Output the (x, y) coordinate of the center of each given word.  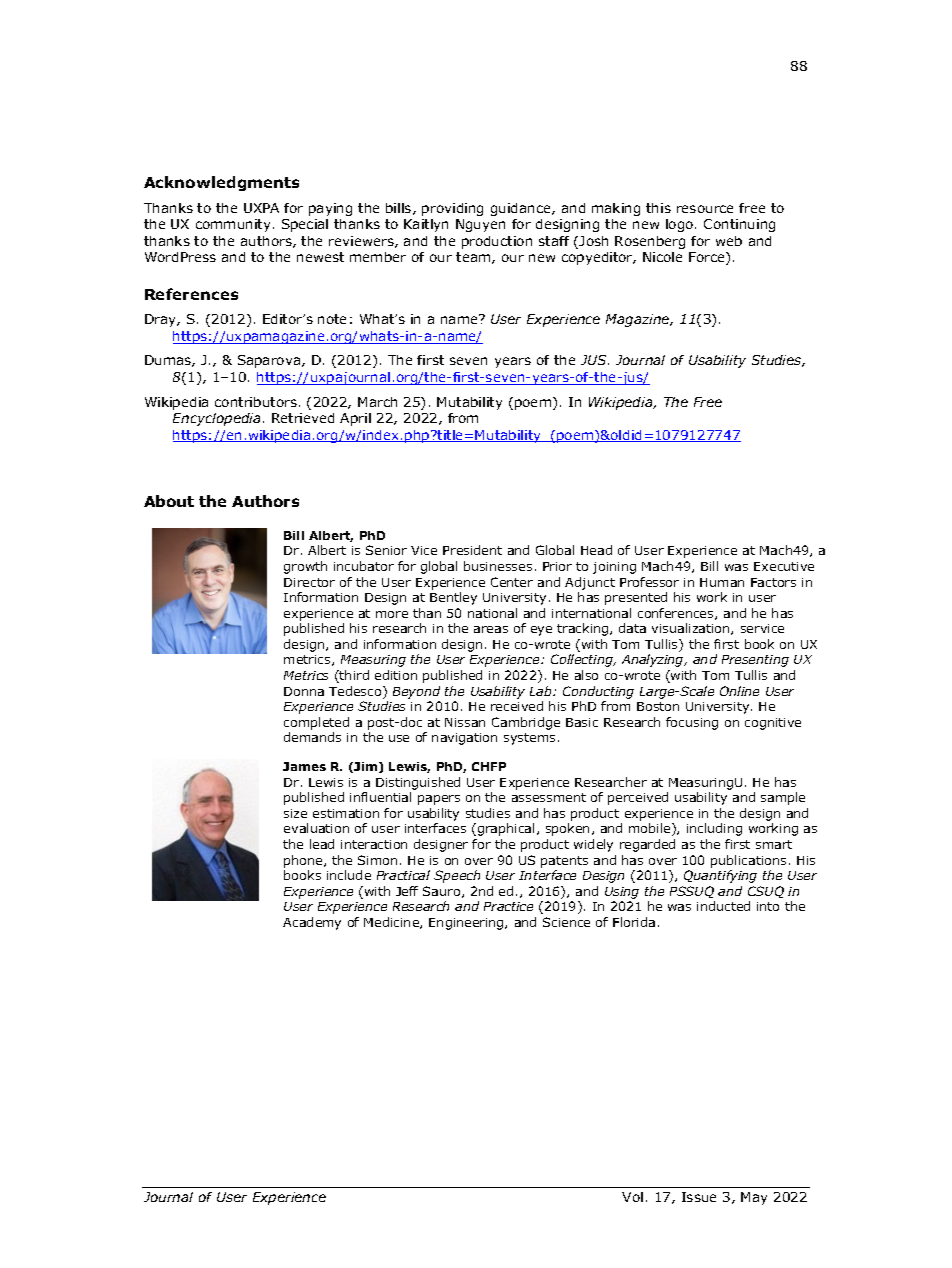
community (233, 225)
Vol (632, 1197)
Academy (312, 923)
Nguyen (480, 225)
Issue (699, 1197)
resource (705, 209)
